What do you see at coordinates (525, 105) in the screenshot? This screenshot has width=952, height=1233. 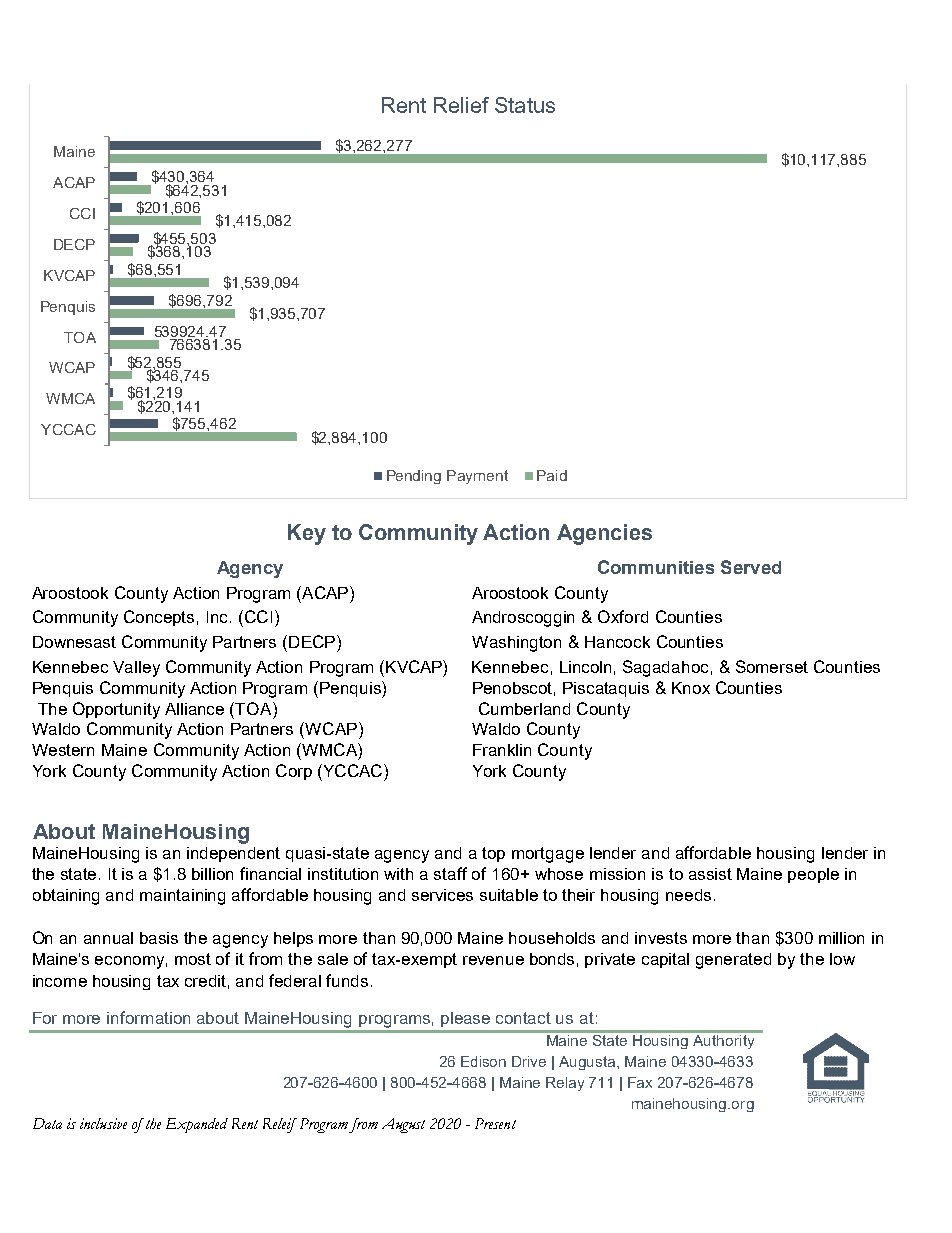 I see `Status` at bounding box center [525, 105].
